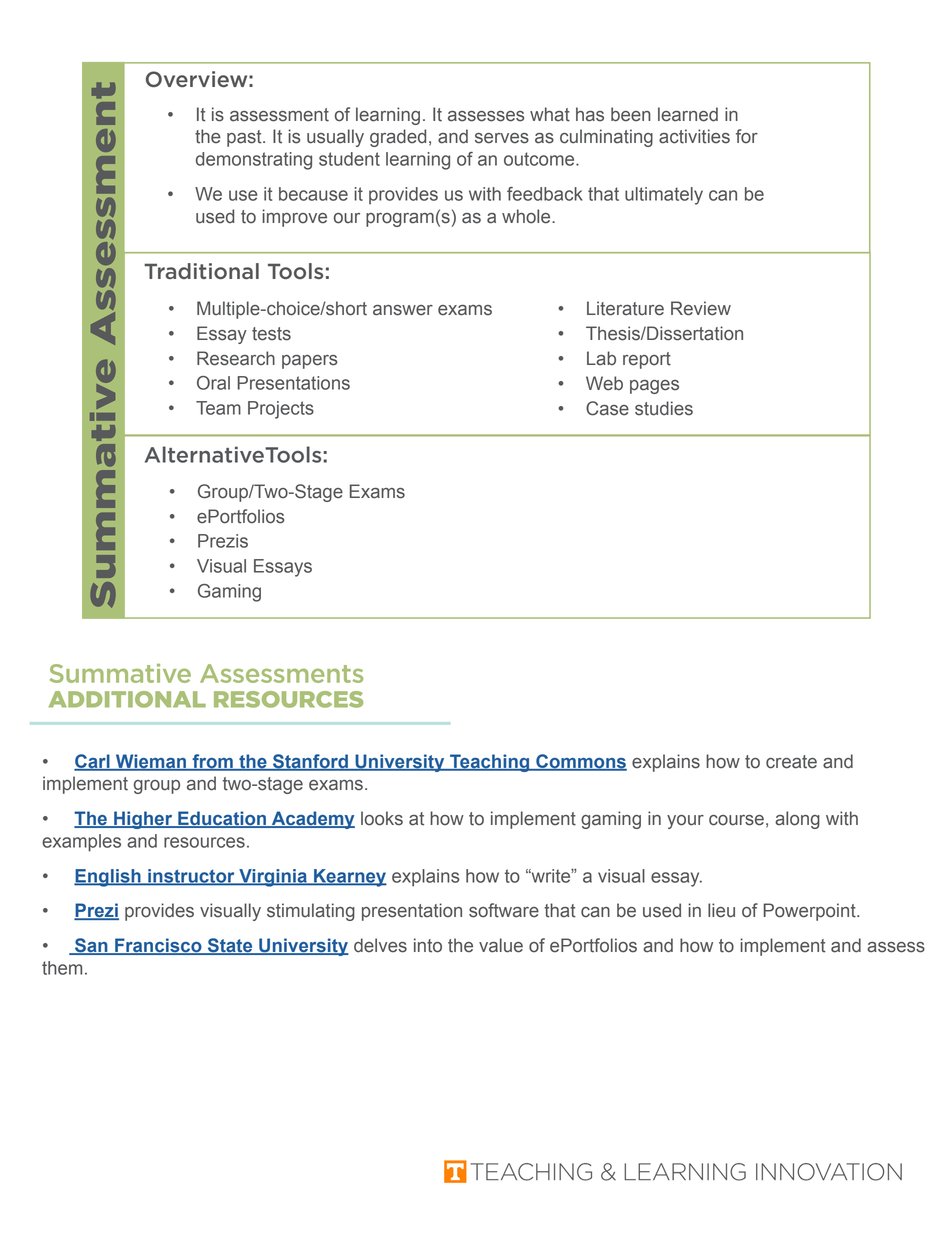 Image resolution: width=952 pixels, height=1233 pixels. What do you see at coordinates (398, 138) in the screenshot?
I see `graded` at bounding box center [398, 138].
